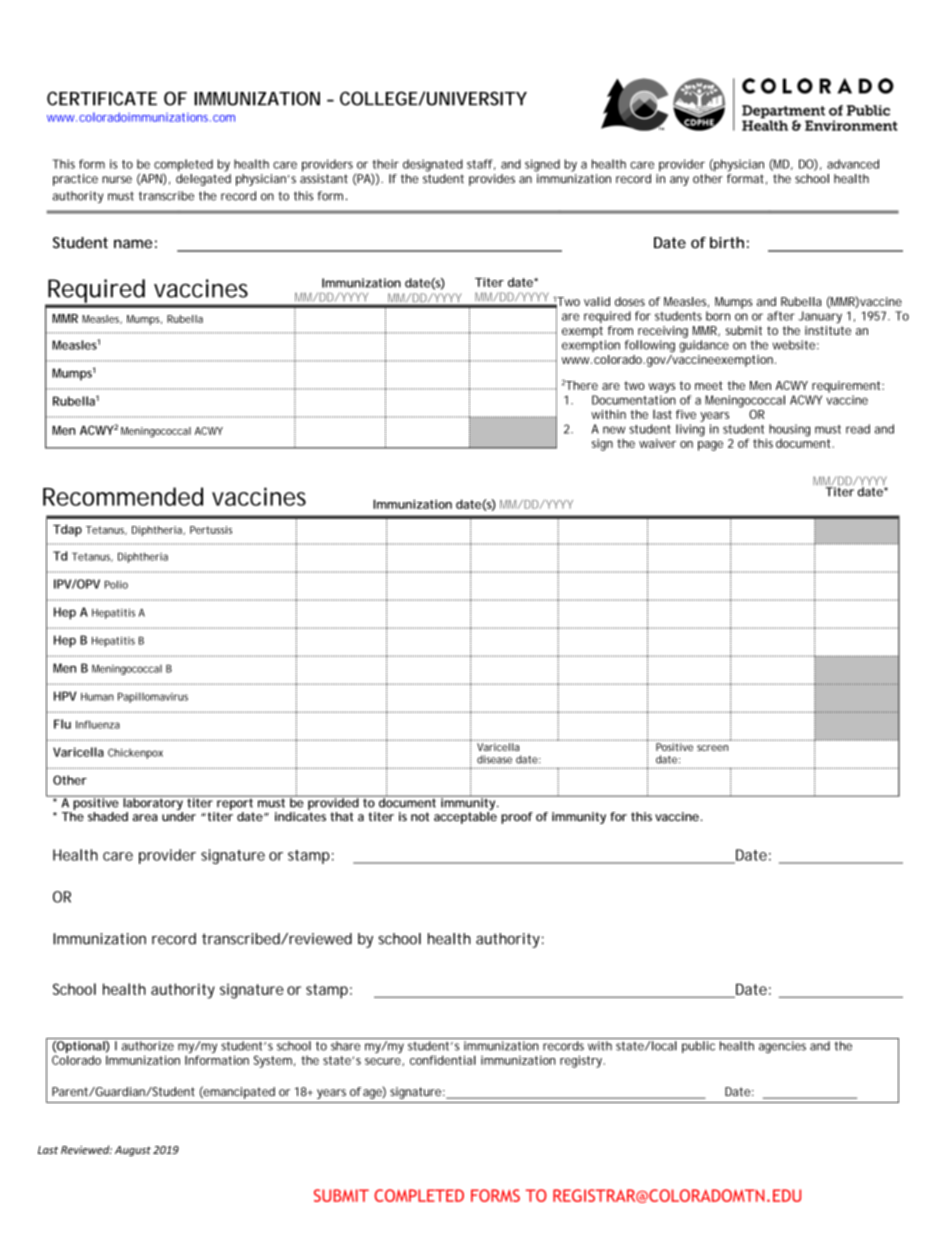 The width and height of the image is (952, 1233). Describe the element at coordinates (709, 385) in the image. I see `meet` at that location.
